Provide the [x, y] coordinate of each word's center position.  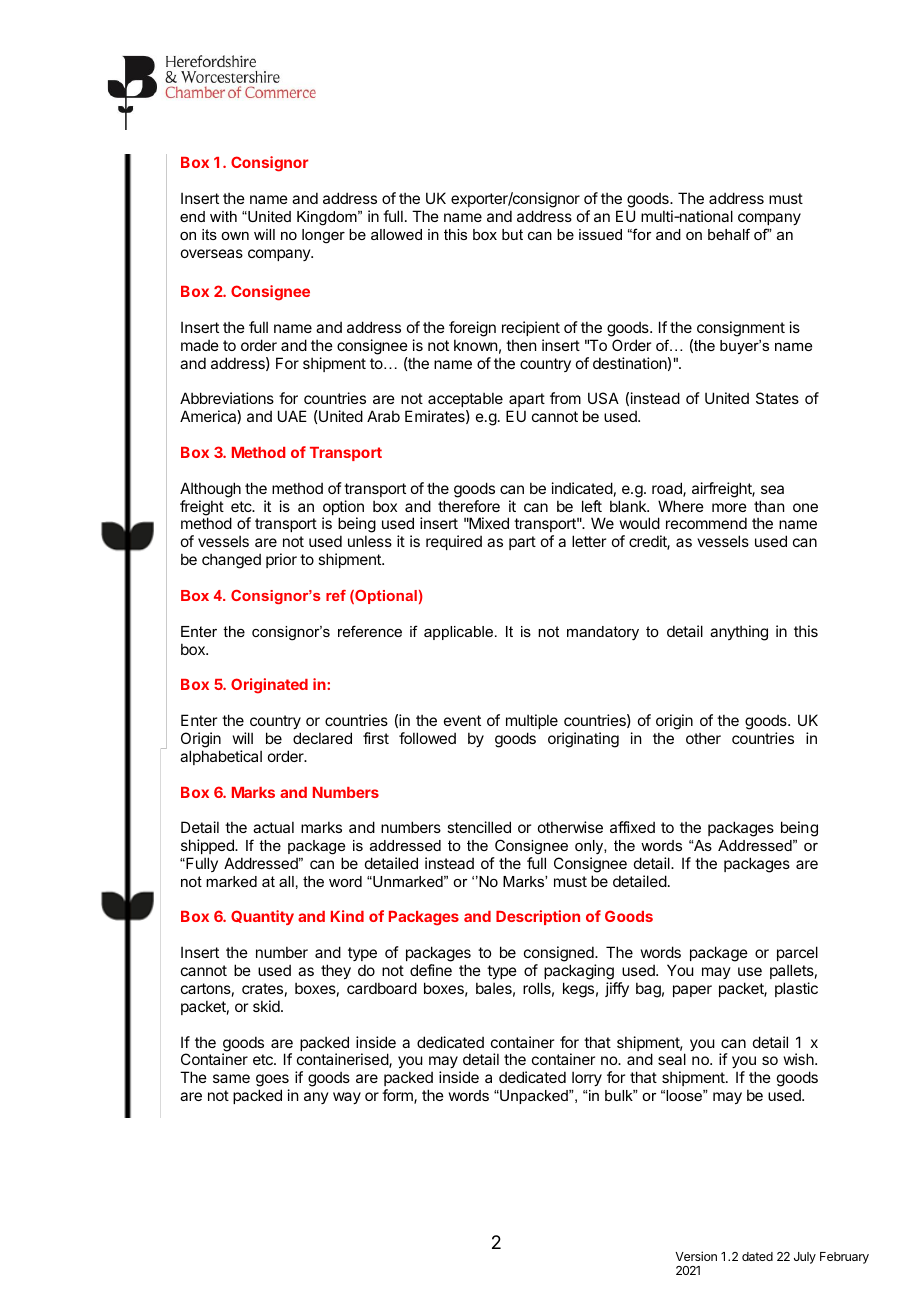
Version [696, 1256]
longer [323, 236]
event [462, 720]
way [347, 1098]
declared [322, 738]
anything [739, 633]
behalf [729, 234]
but [512, 234]
